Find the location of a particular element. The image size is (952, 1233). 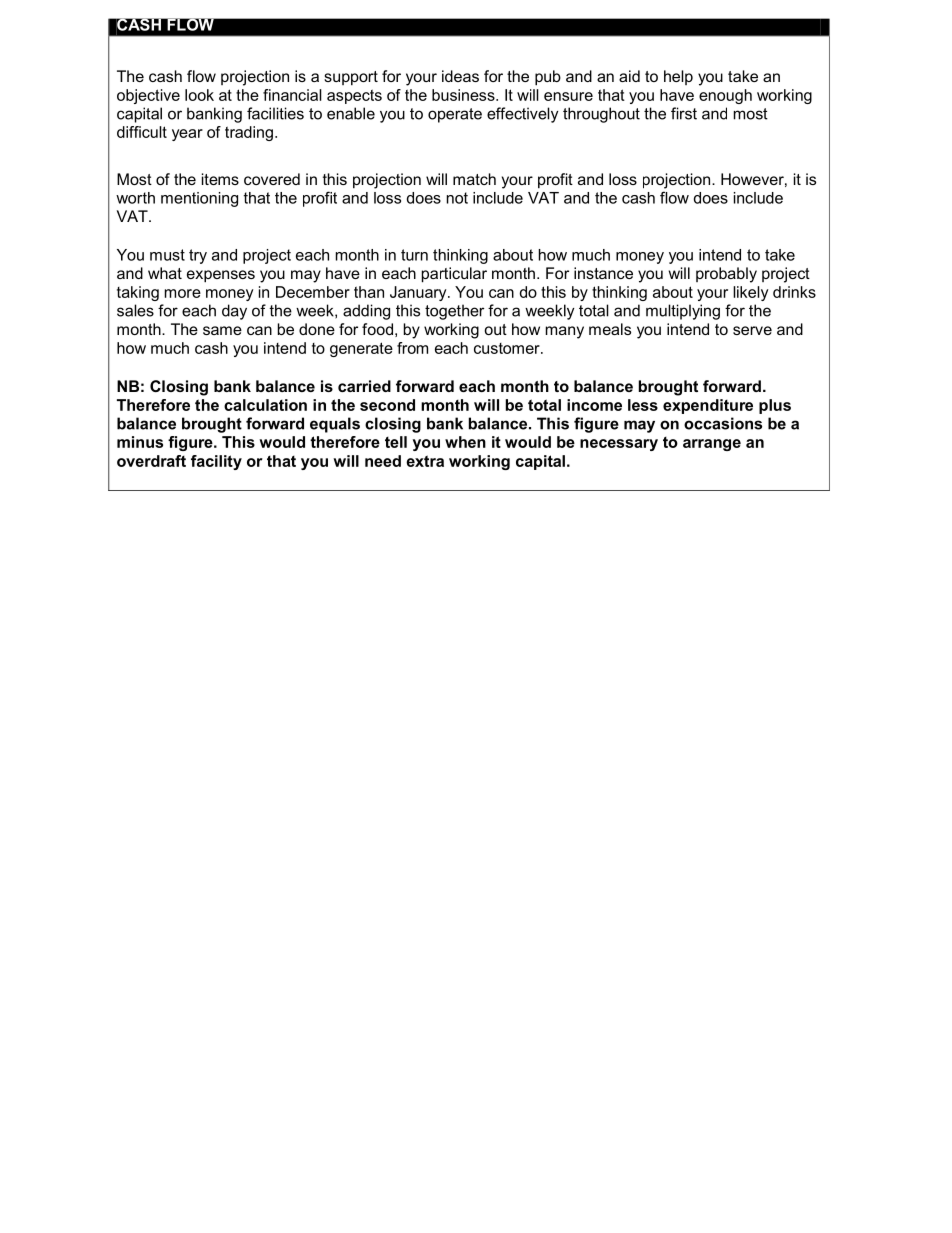

business is located at coordinates (464, 95).
